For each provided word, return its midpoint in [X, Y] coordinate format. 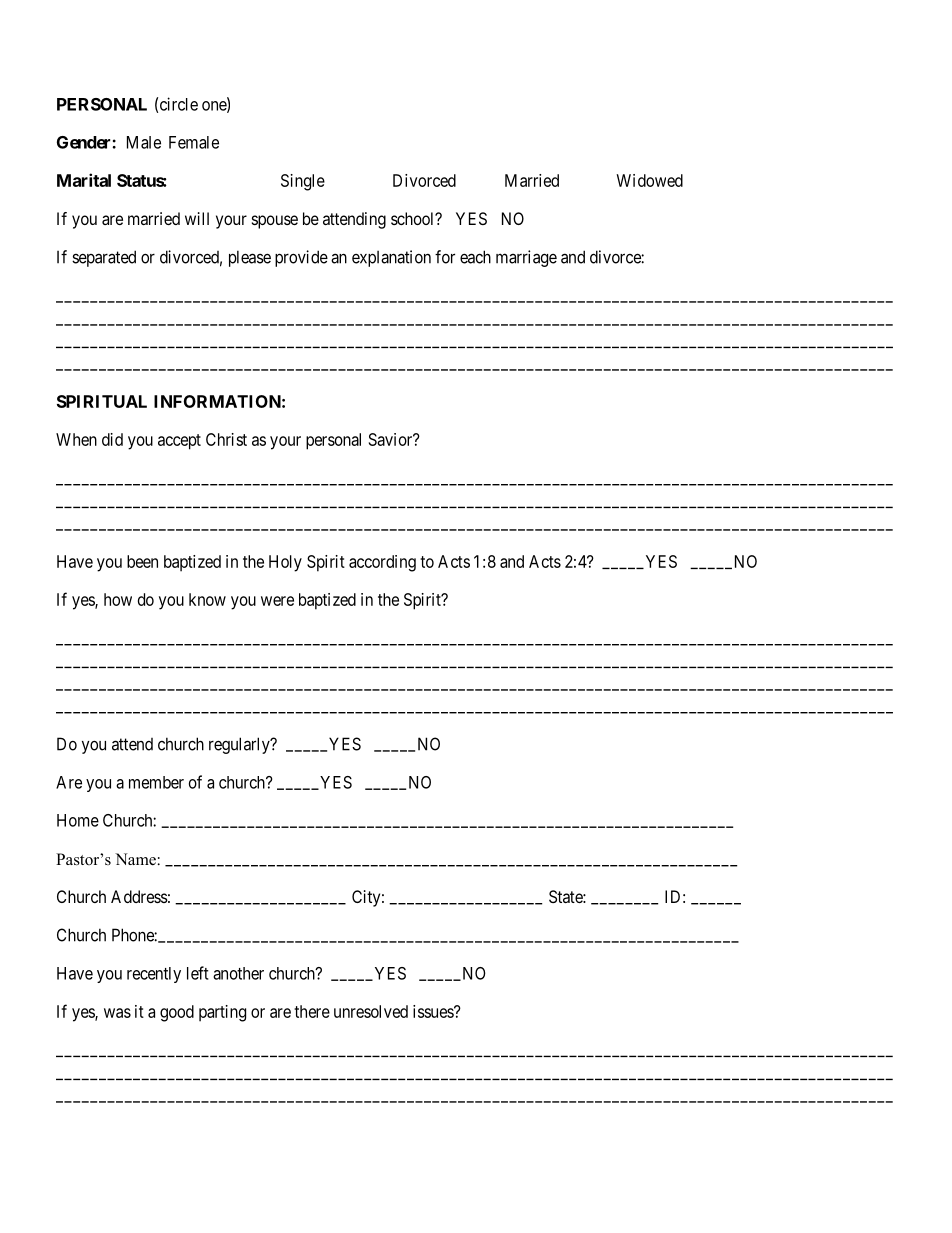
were [277, 601]
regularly [240, 745]
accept [179, 442]
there [312, 1011]
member [156, 782]
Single [303, 182]
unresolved [371, 1011]
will [197, 218]
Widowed [649, 180]
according [382, 563]
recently [154, 975]
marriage [526, 258]
